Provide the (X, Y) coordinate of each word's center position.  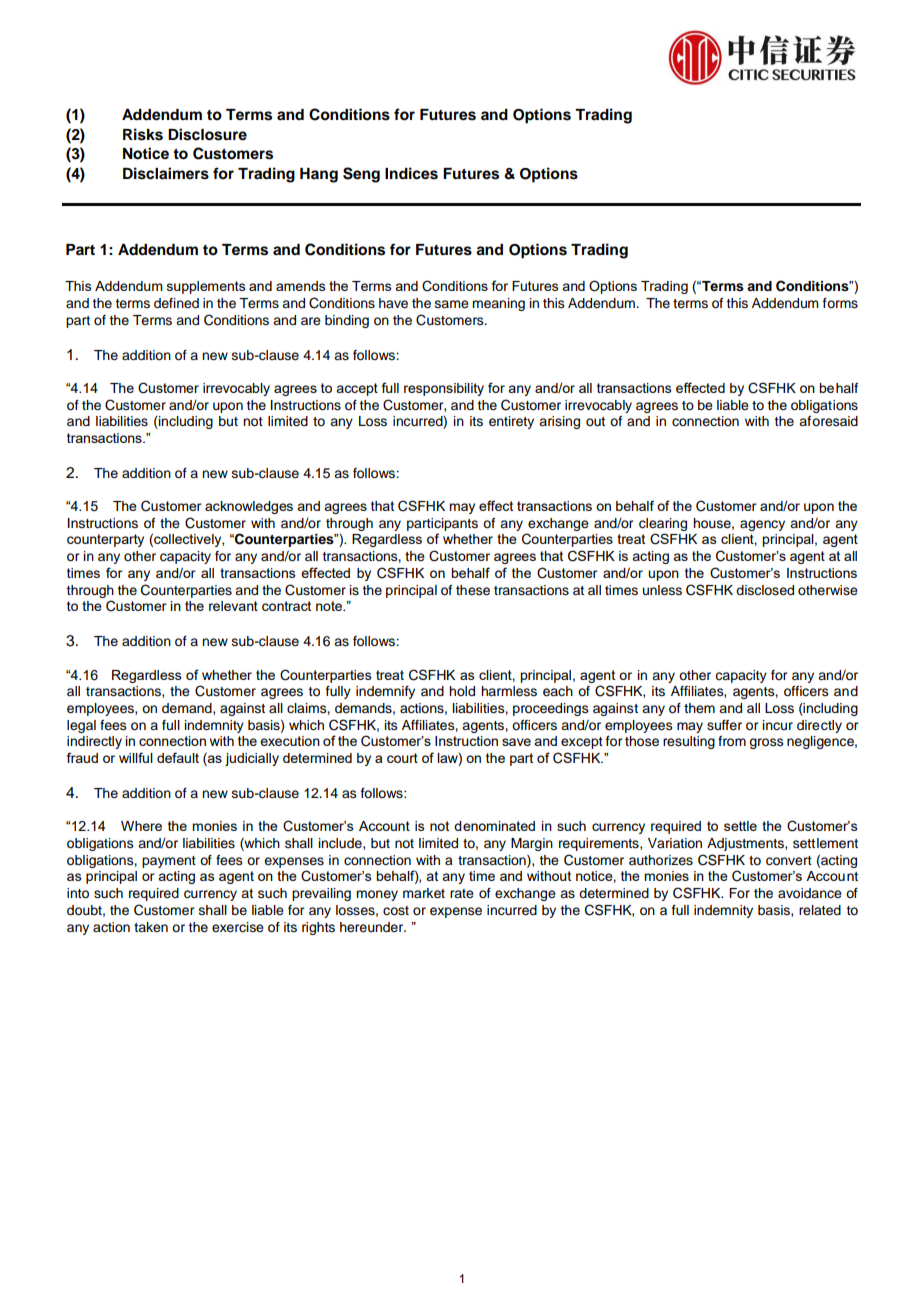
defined (176, 303)
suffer (724, 725)
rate (462, 893)
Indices (411, 173)
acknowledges (249, 507)
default (178, 757)
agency (762, 525)
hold (462, 691)
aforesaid (828, 421)
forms (840, 303)
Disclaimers (166, 173)
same (452, 304)
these (473, 590)
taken (151, 927)
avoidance (810, 893)
